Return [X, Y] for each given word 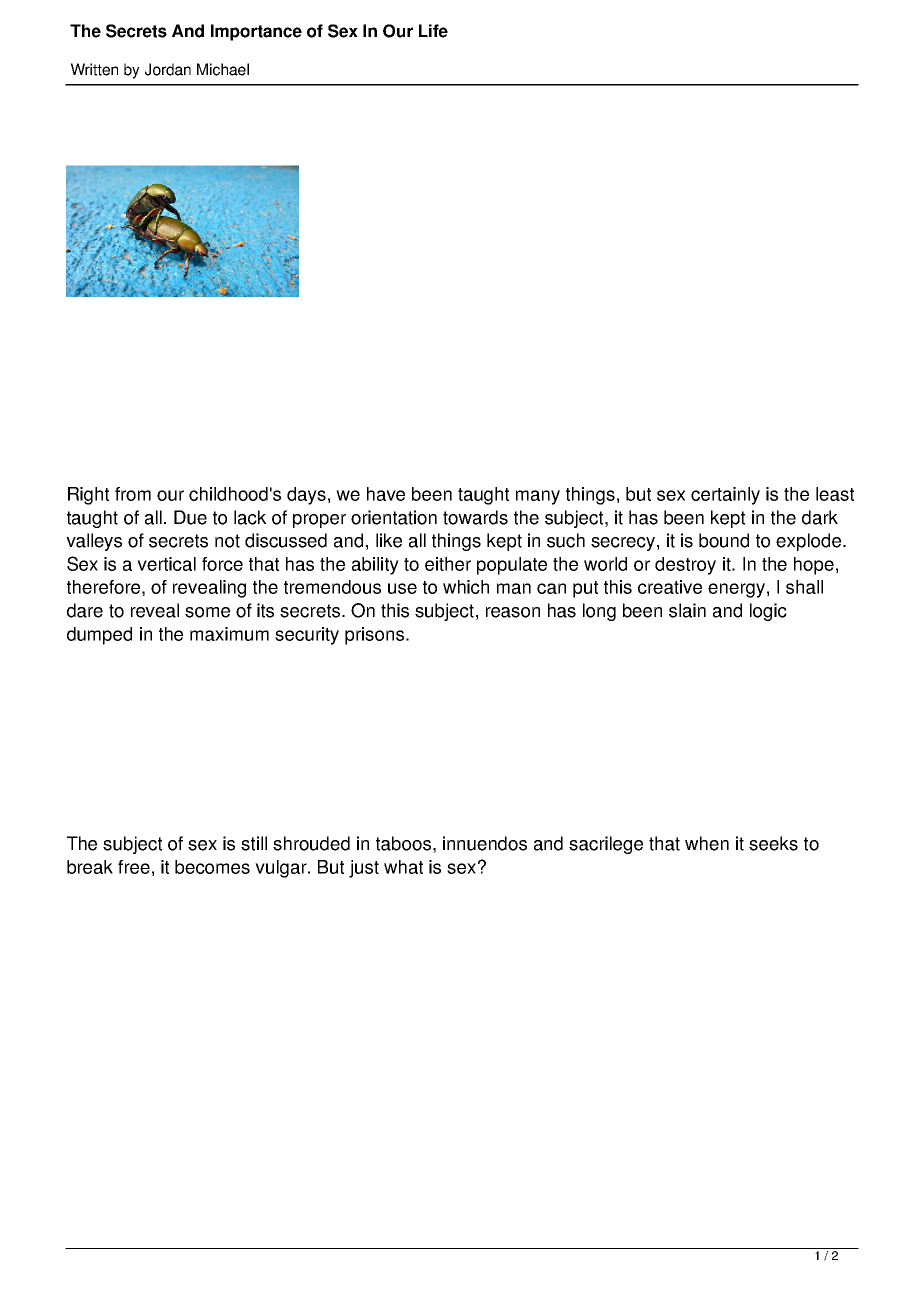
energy [736, 590]
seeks [773, 843]
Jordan [168, 69]
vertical [166, 564]
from [133, 494]
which [466, 587]
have [386, 494]
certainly [725, 496]
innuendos [485, 843]
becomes [212, 867]
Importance [256, 32]
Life [433, 31]
